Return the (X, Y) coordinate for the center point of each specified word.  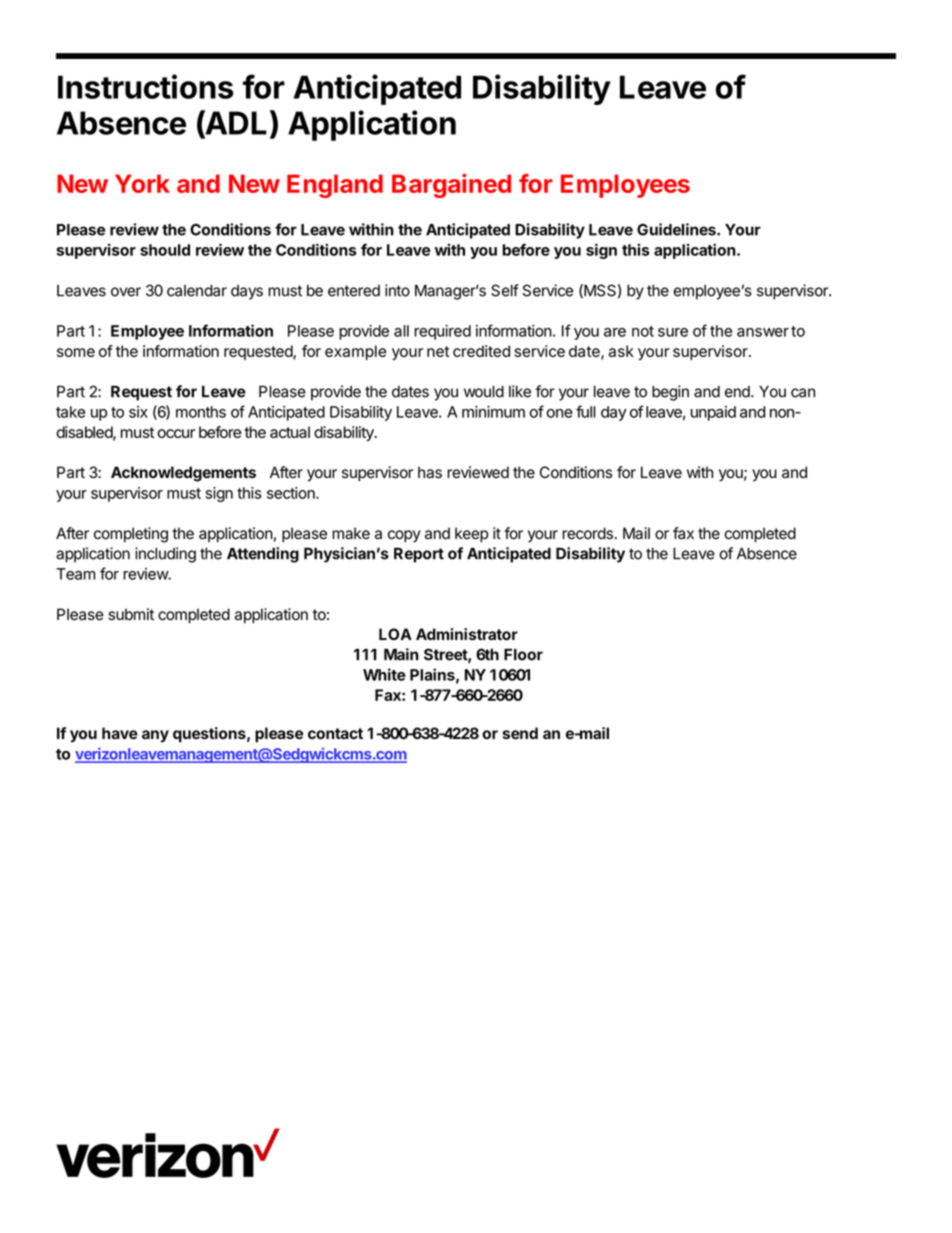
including (165, 555)
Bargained (451, 185)
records (587, 533)
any (155, 736)
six (138, 412)
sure (673, 332)
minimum (493, 412)
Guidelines (677, 229)
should (165, 250)
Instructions (146, 86)
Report (419, 555)
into (397, 290)
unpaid (713, 413)
